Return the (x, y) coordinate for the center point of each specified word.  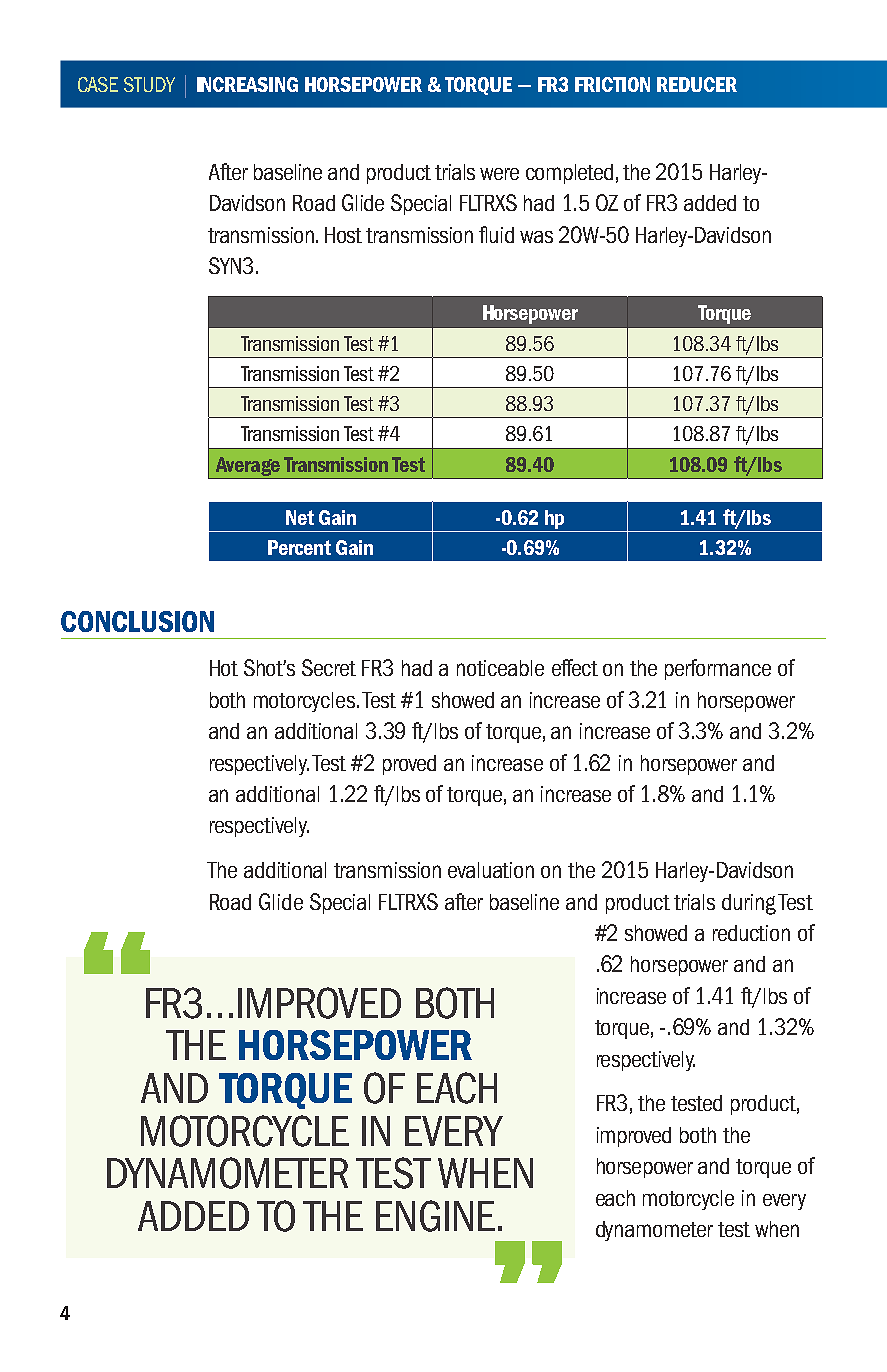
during (749, 904)
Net (300, 517)
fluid (496, 234)
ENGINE (435, 1216)
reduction (751, 933)
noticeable (500, 668)
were (499, 174)
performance (718, 669)
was (536, 237)
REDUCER (697, 84)
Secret (329, 667)
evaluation (491, 870)
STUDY (149, 84)
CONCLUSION (137, 621)
